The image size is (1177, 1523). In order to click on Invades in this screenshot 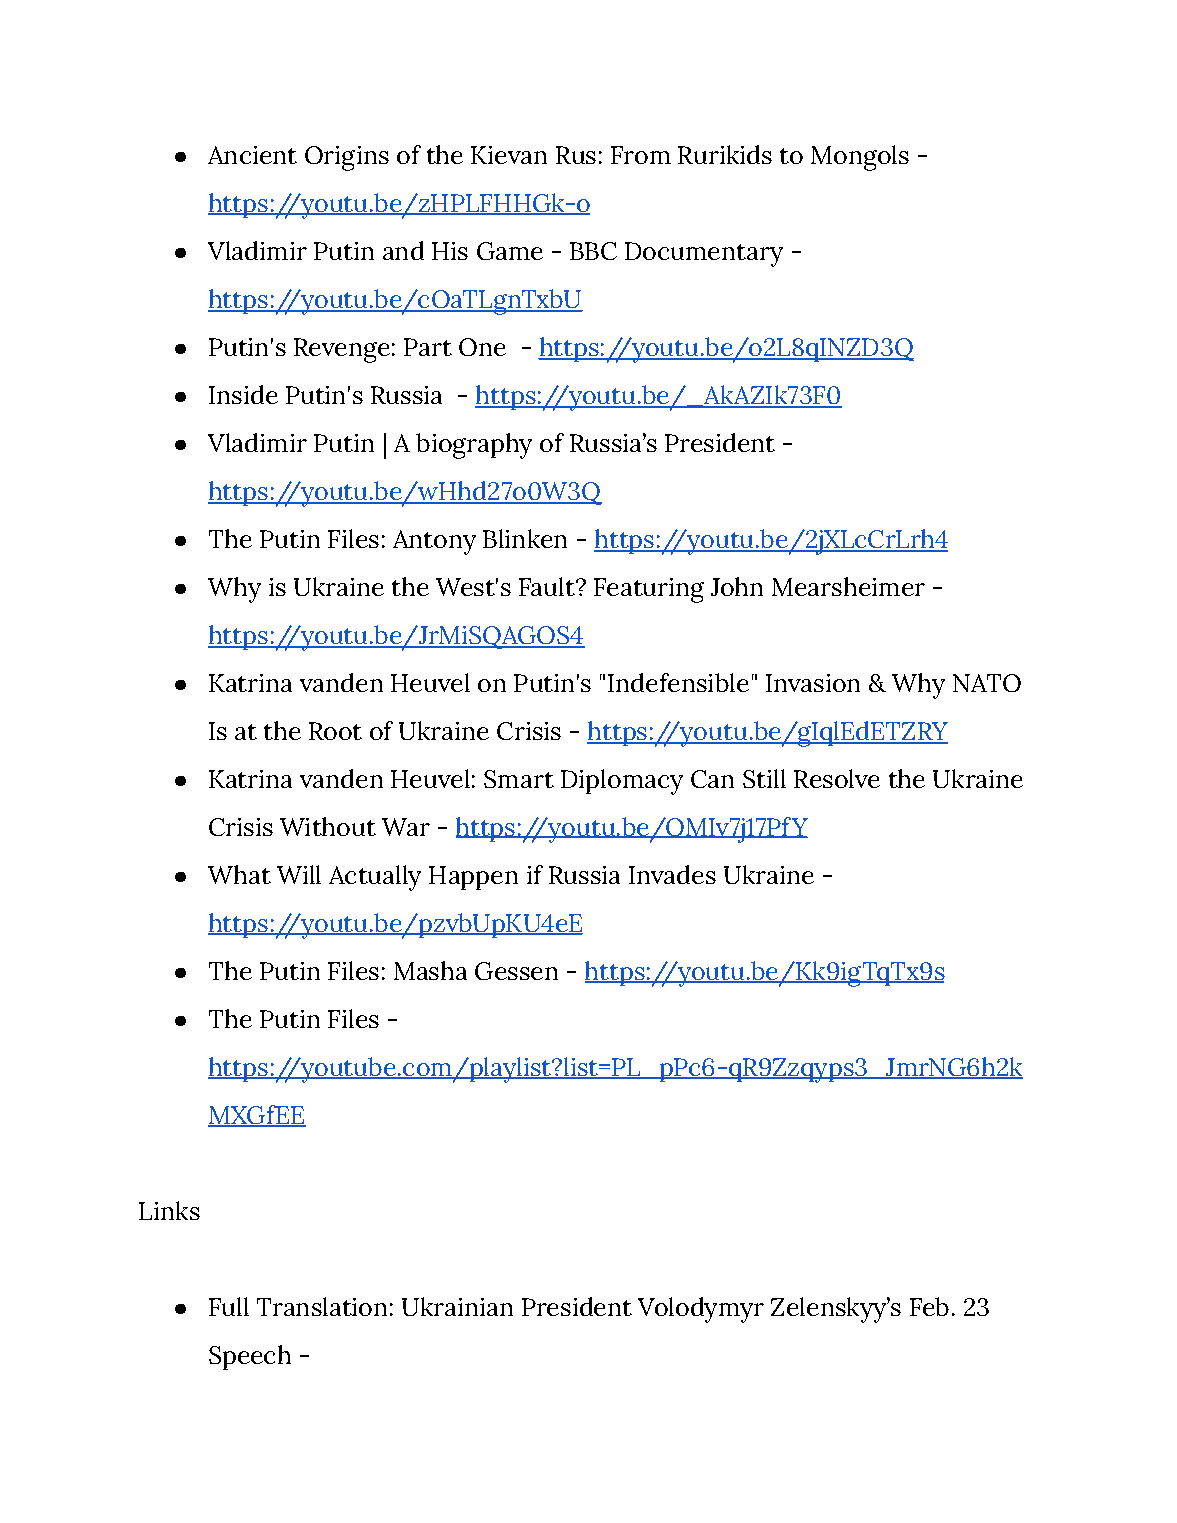, I will do `click(672, 874)`.
